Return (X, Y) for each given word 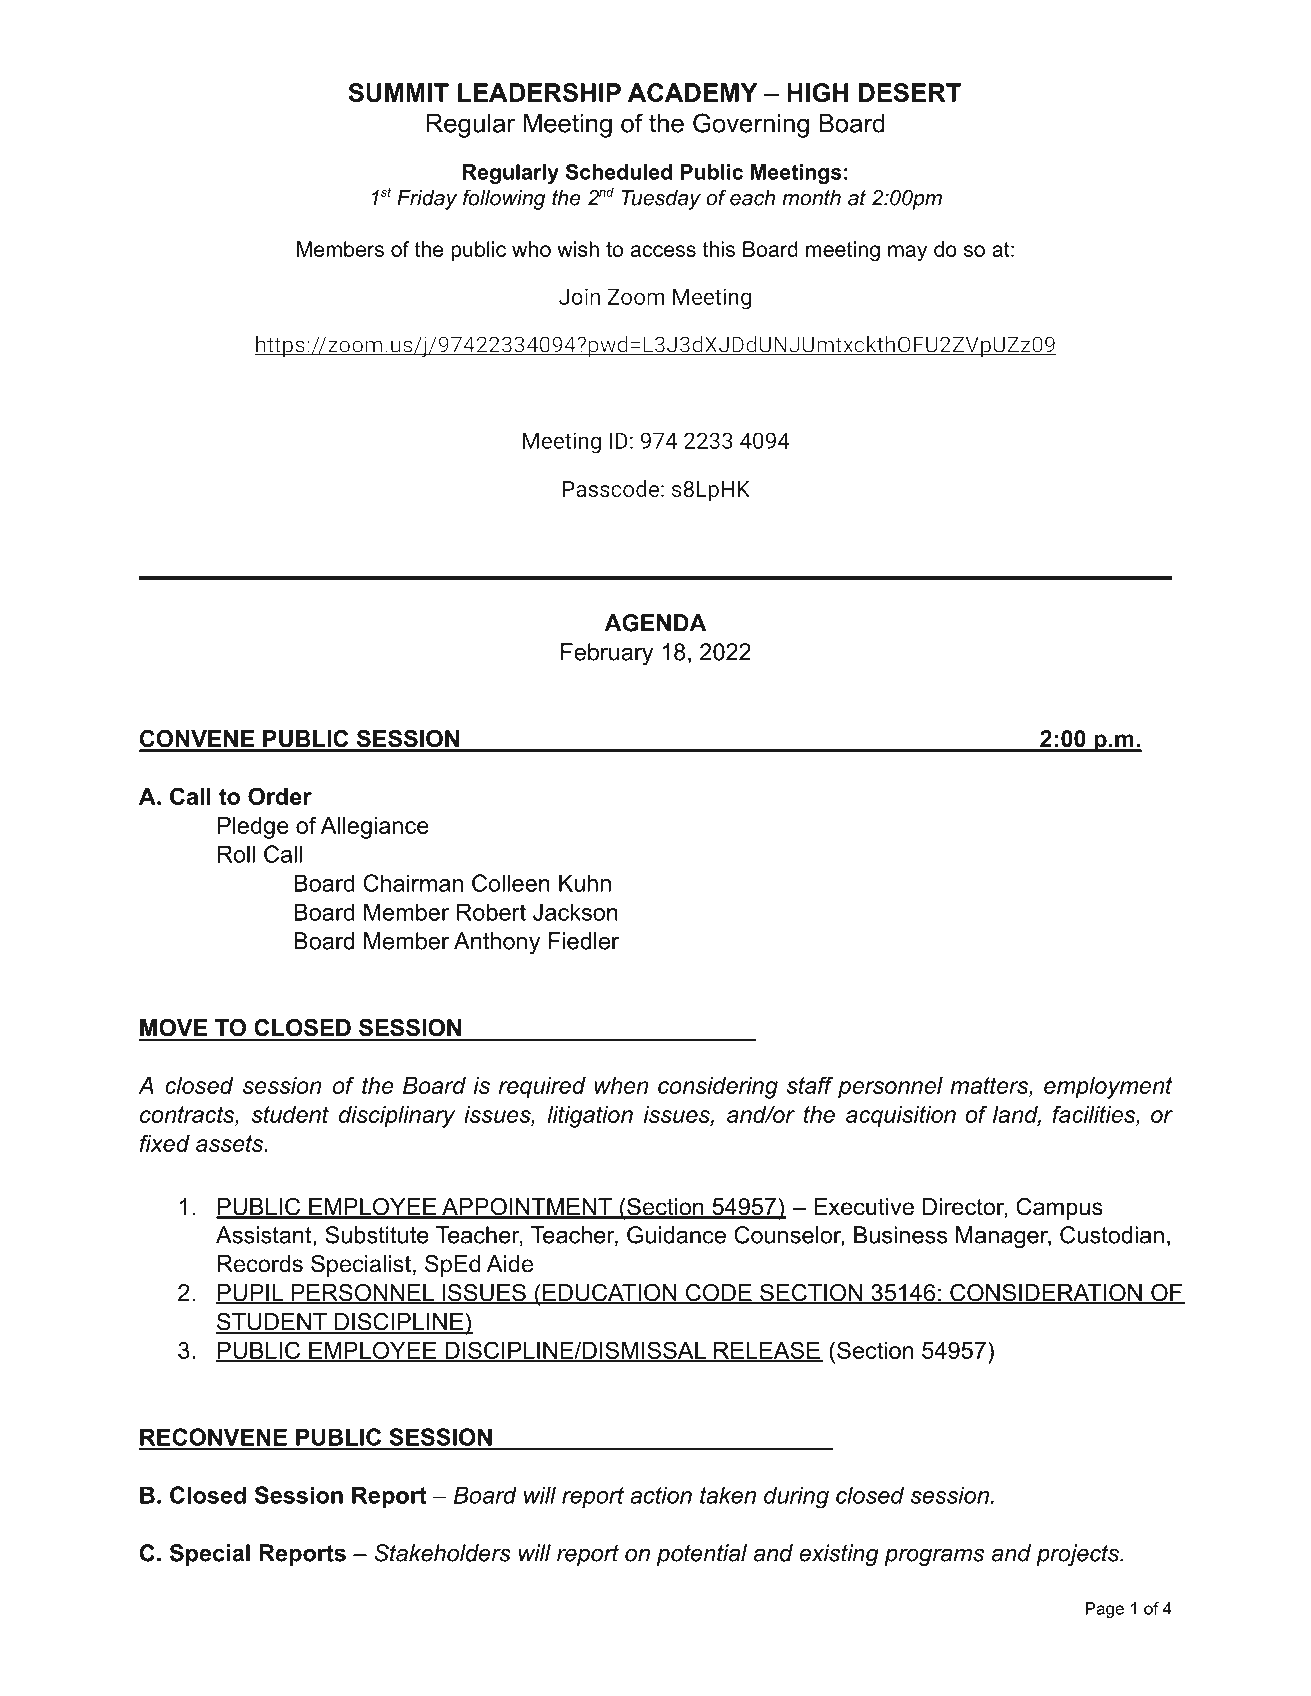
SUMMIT (399, 92)
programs (934, 1557)
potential (702, 1555)
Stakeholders (442, 1553)
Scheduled (619, 172)
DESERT (910, 92)
